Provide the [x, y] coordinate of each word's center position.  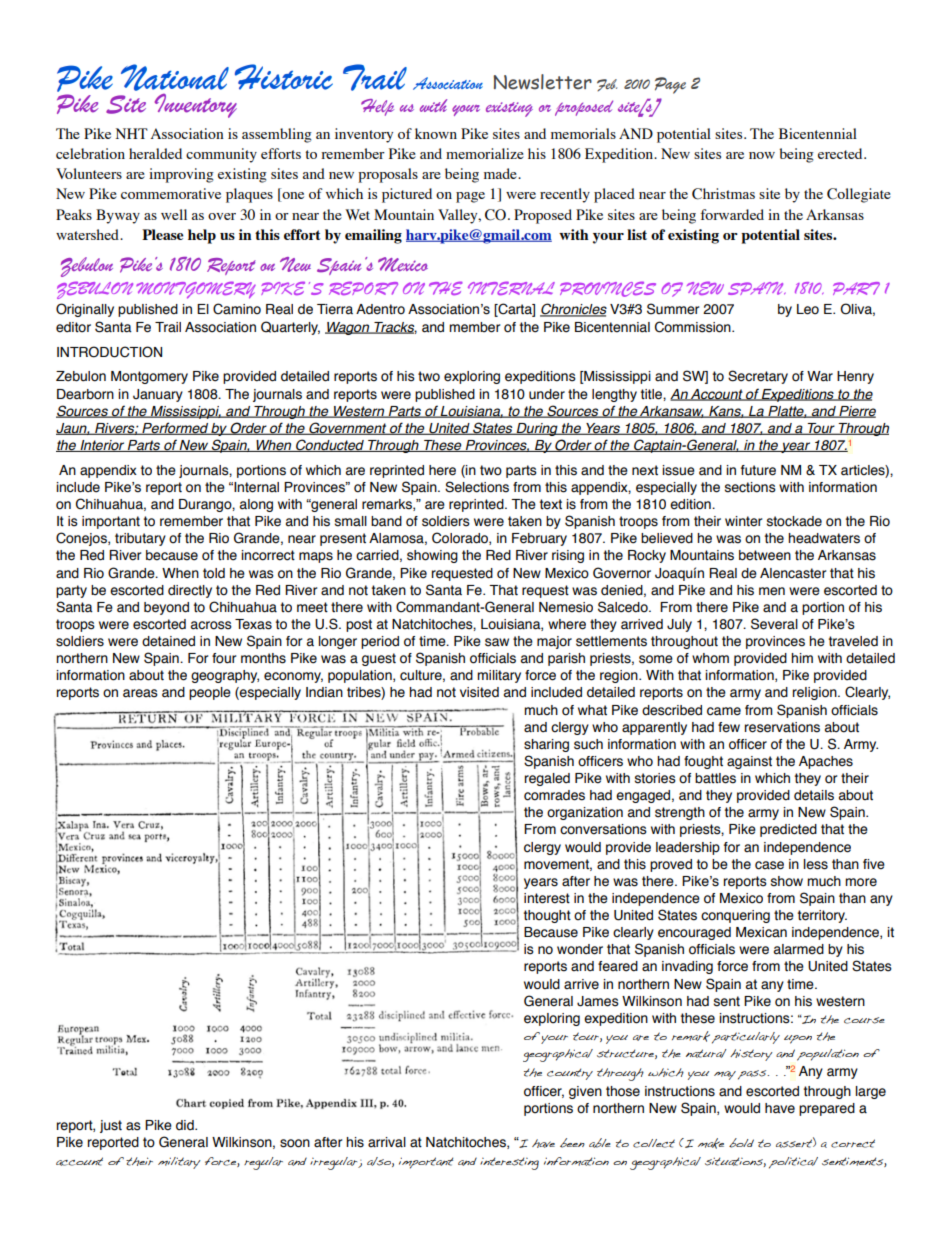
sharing [546, 745]
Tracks [394, 328]
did [186, 1125]
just [111, 1126]
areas [140, 693]
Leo [808, 309]
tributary [140, 539]
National [175, 77]
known [436, 133]
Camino [237, 309]
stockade [794, 521]
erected [841, 153]
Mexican [761, 932]
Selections [477, 487]
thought [547, 916]
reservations [782, 727]
